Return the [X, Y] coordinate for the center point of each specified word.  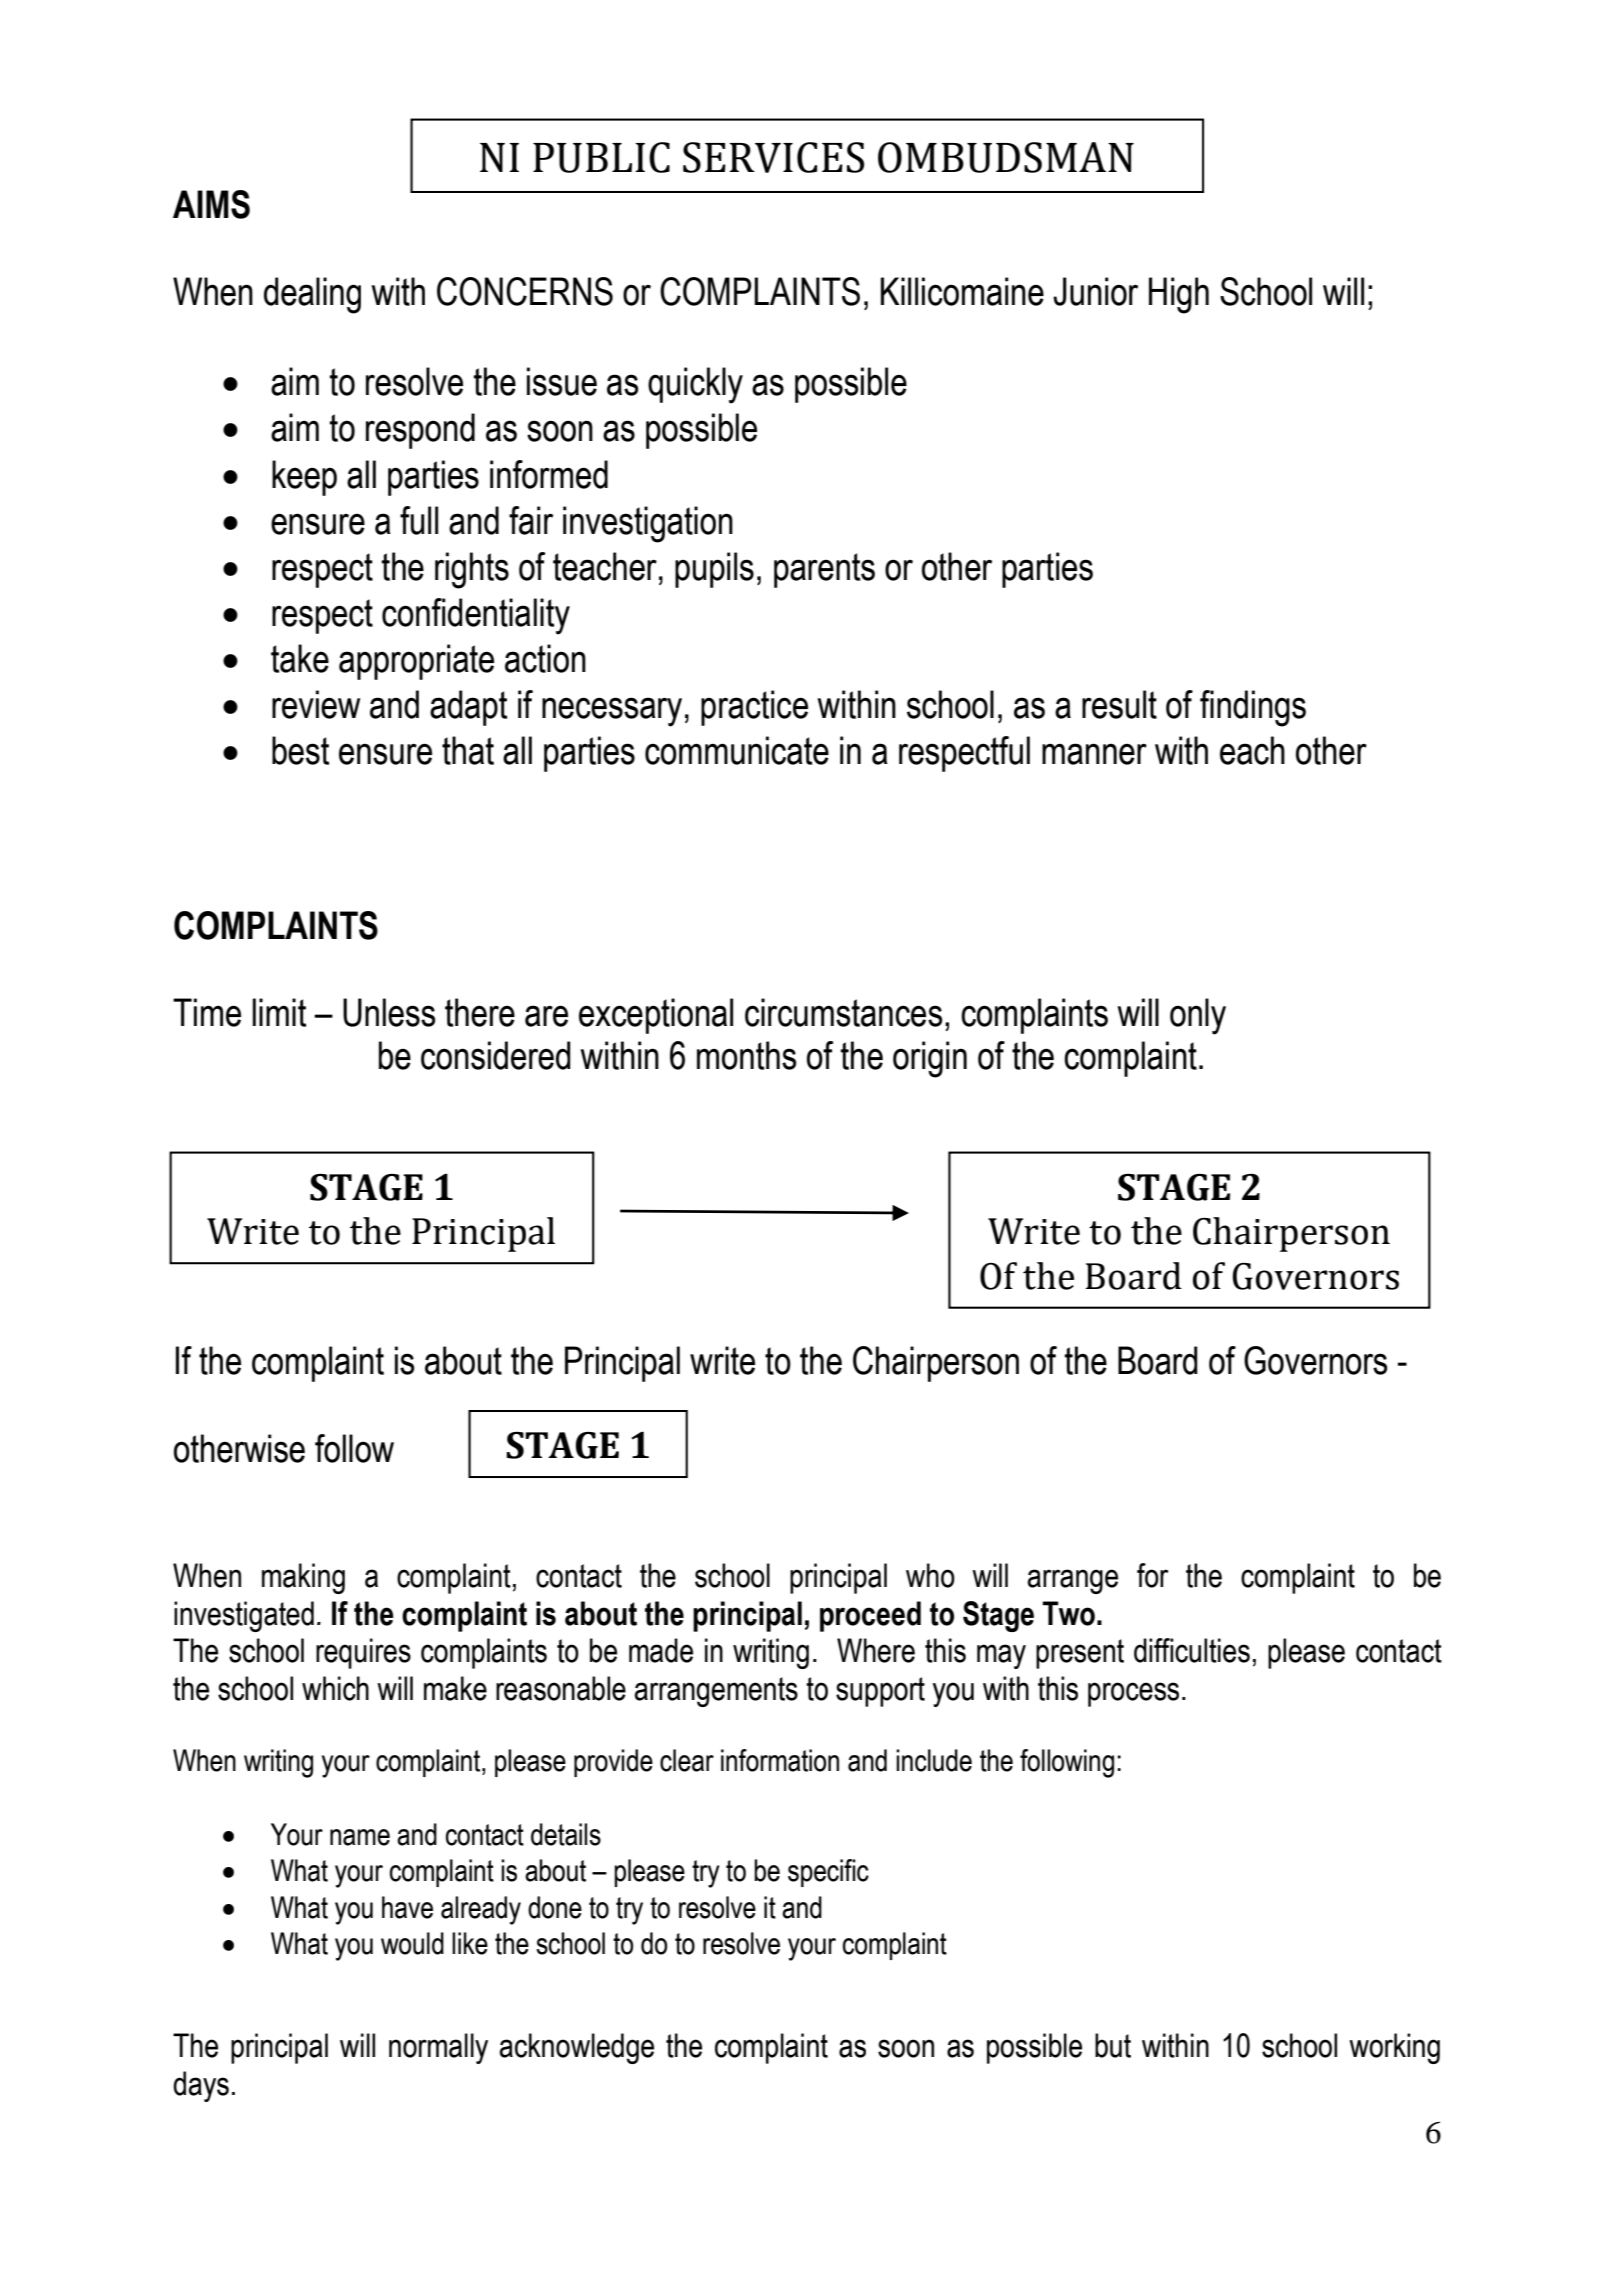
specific [828, 1873]
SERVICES [773, 157]
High [1179, 295]
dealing [312, 295]
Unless [389, 1012]
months [746, 1055]
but [1113, 2045]
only [1198, 1016]
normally [438, 2048]
